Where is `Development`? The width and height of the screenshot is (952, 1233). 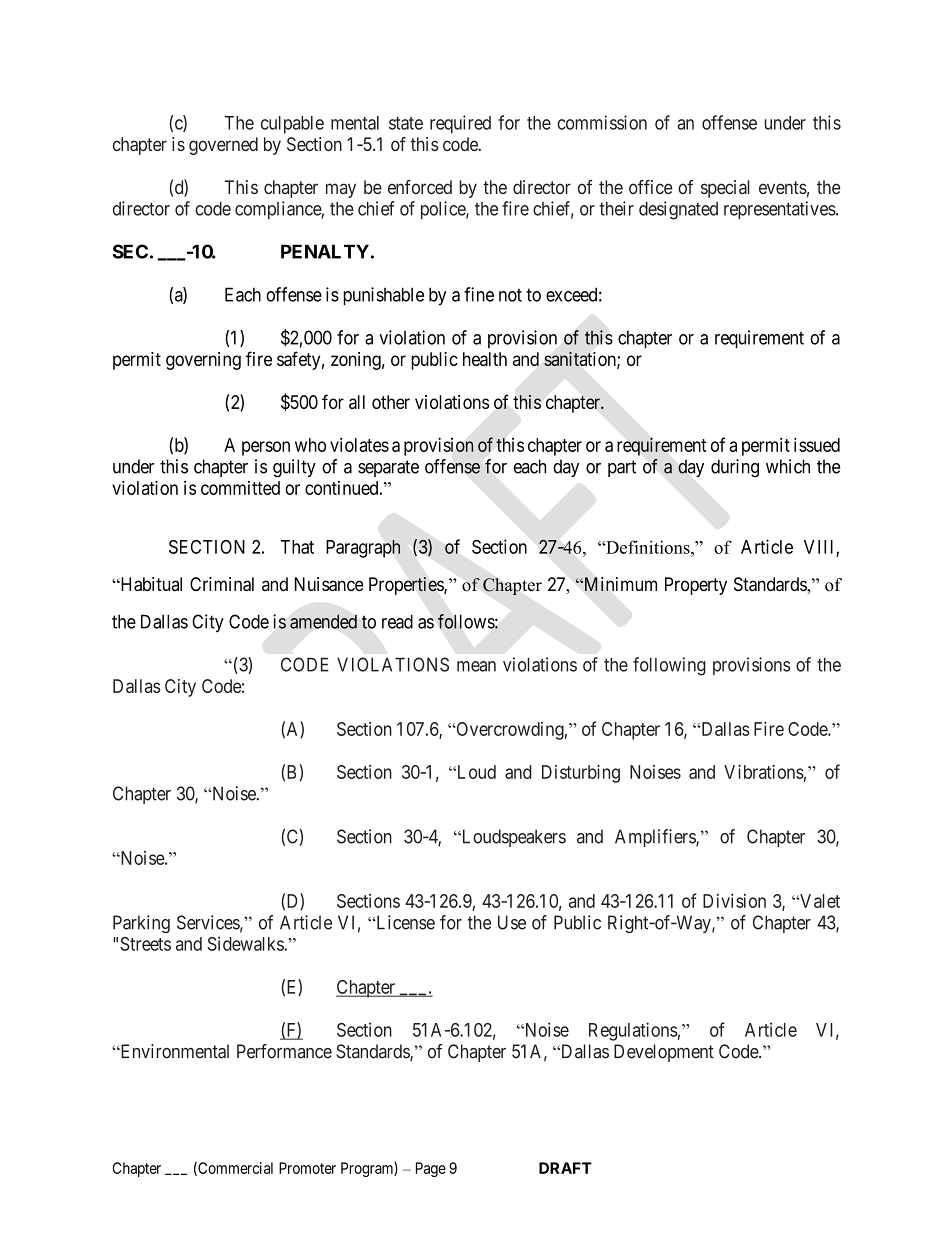
Development is located at coordinates (664, 1053).
